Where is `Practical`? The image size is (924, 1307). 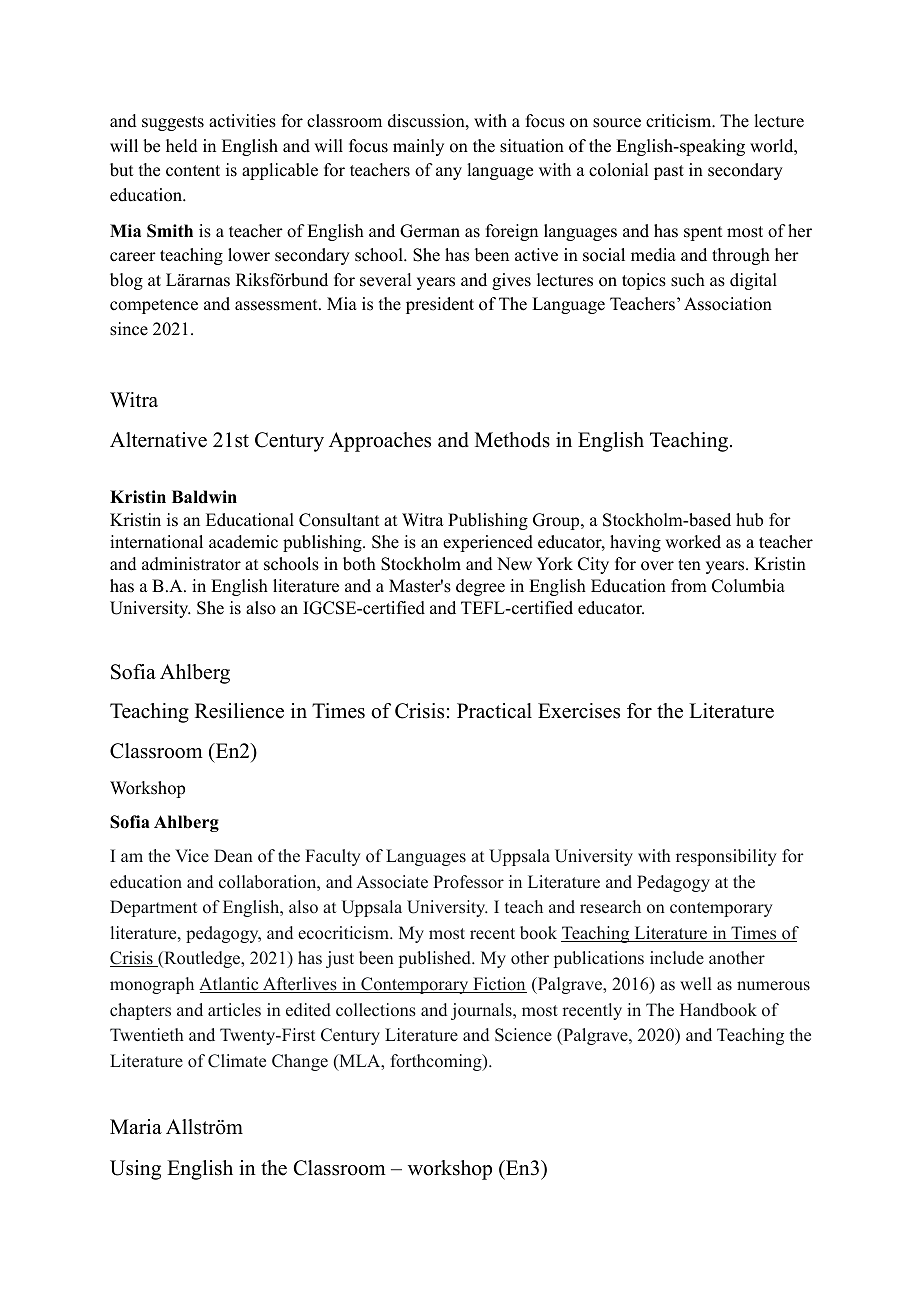 Practical is located at coordinates (494, 711).
